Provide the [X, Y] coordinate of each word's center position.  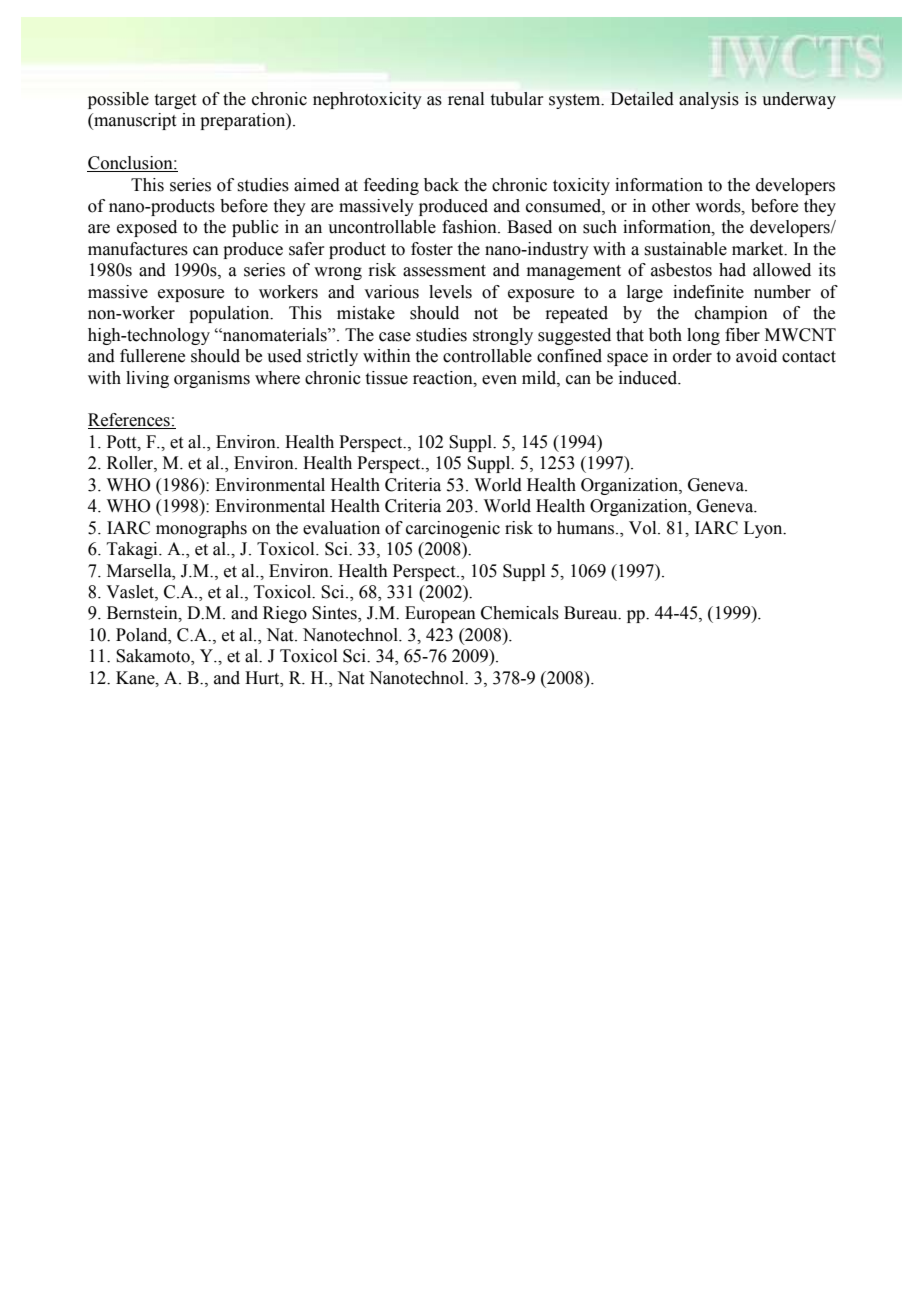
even [499, 380]
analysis [709, 100]
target [175, 101]
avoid [756, 356]
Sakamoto [154, 657]
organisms [212, 379]
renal [466, 99]
